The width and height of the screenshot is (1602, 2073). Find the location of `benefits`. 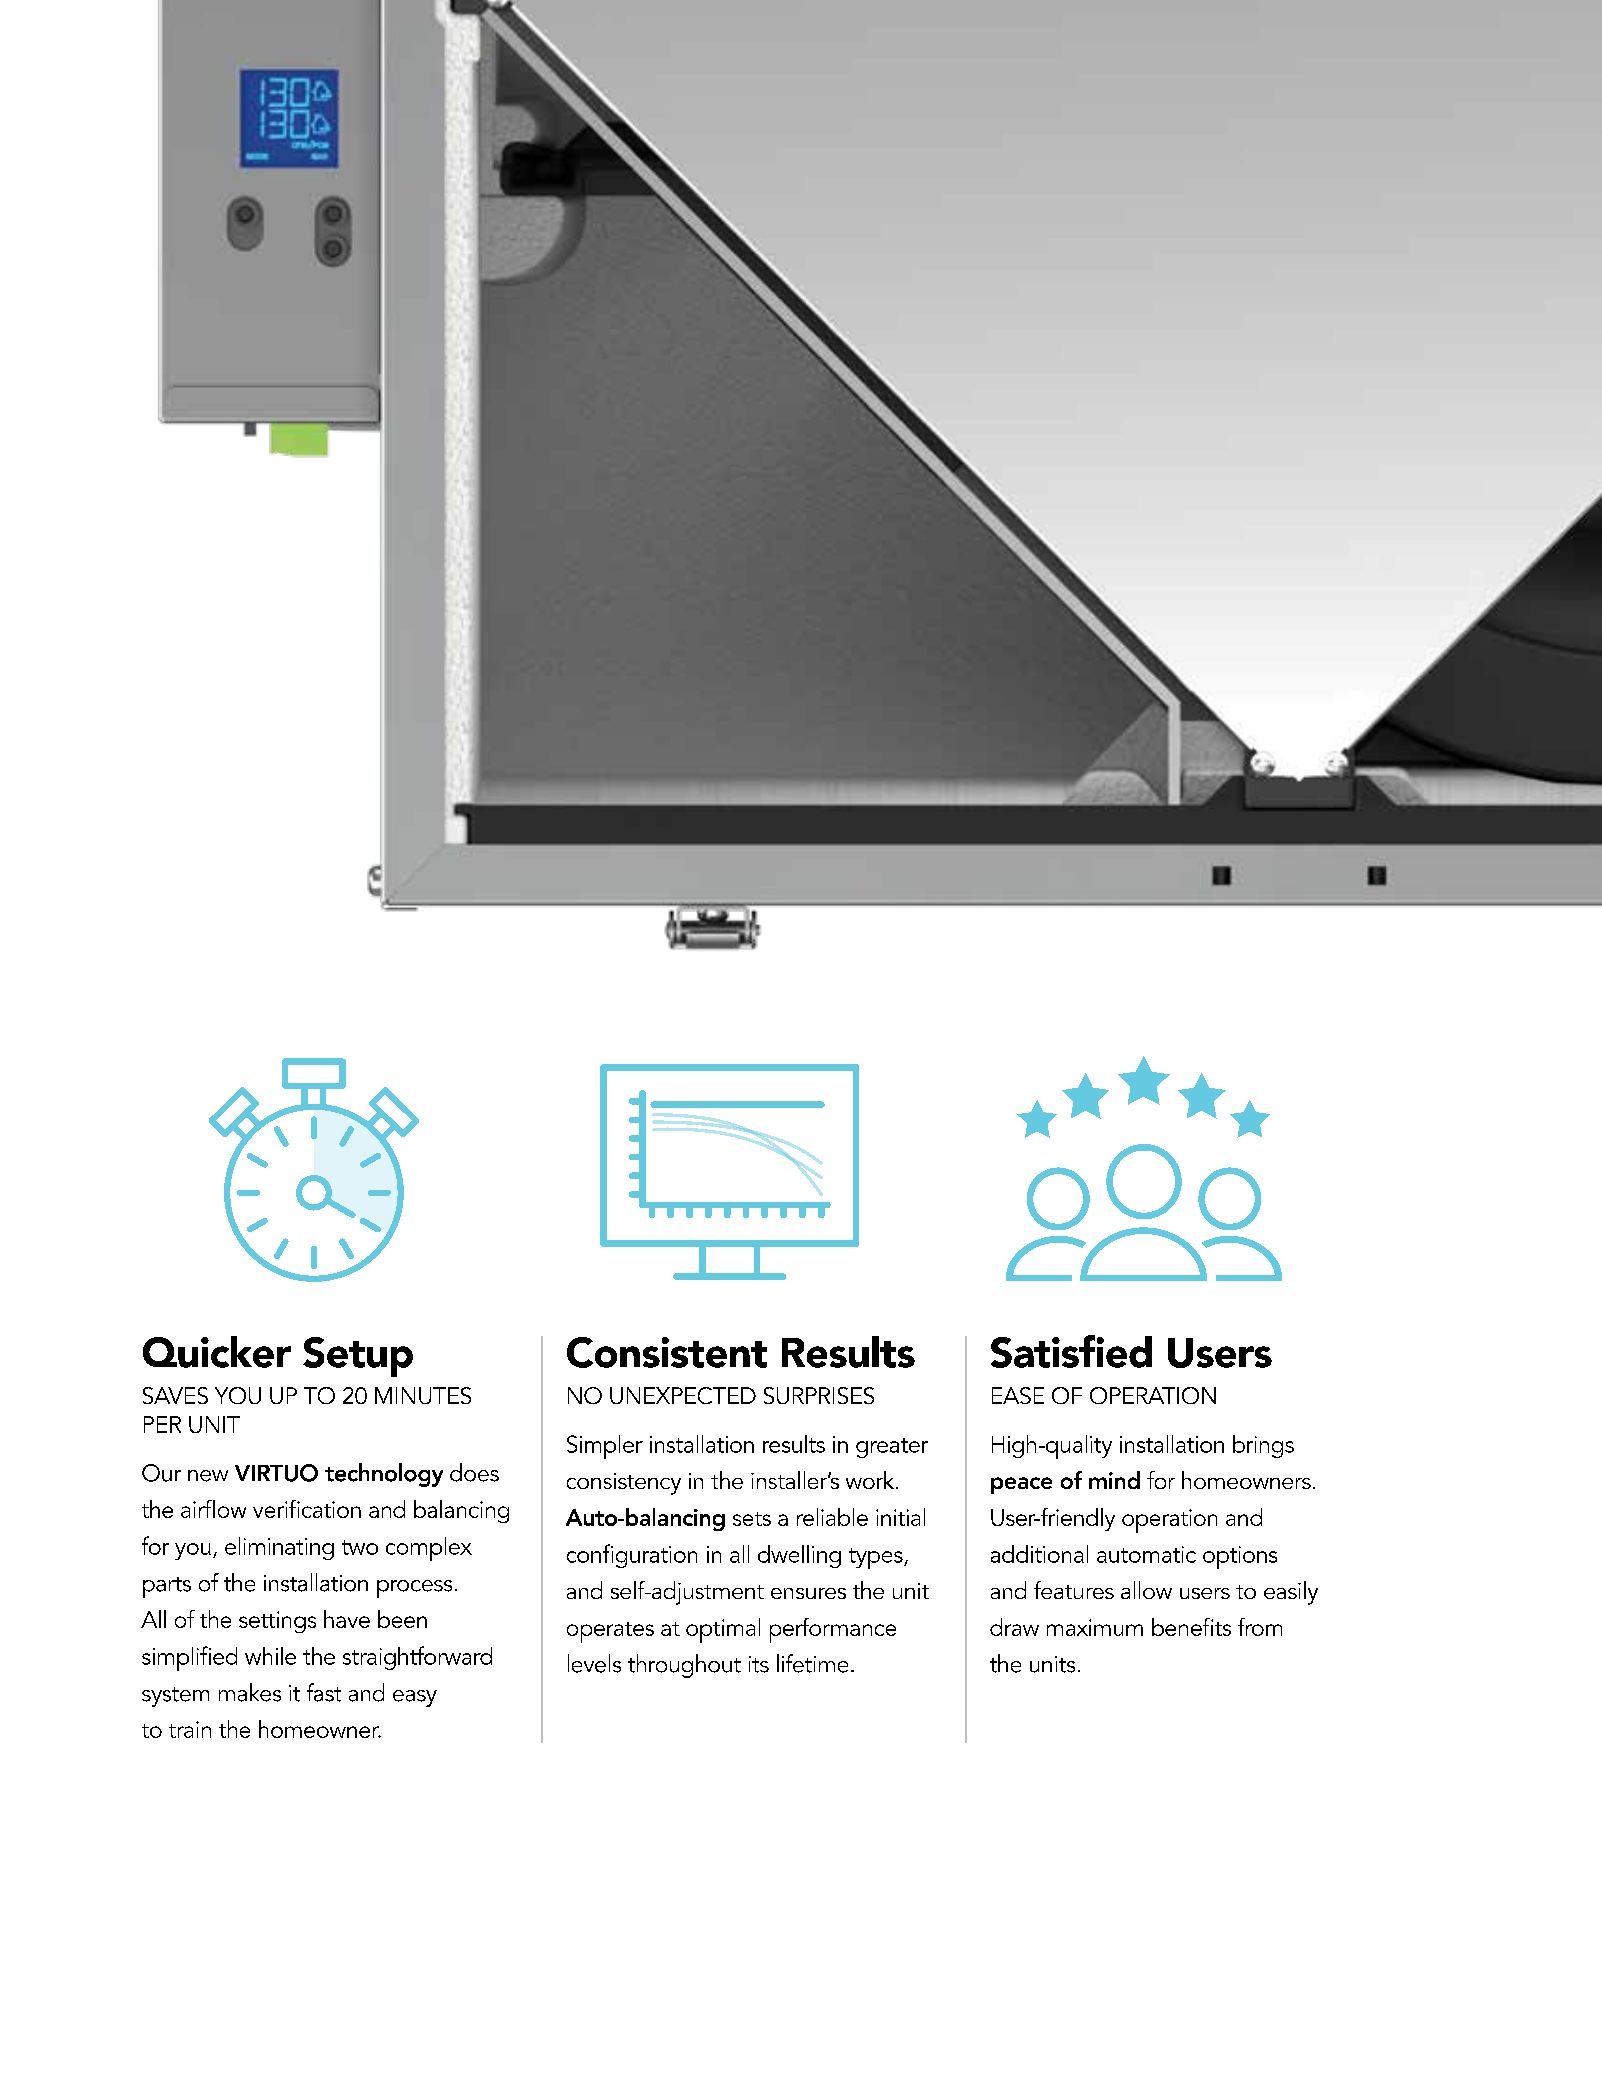

benefits is located at coordinates (1191, 1627).
